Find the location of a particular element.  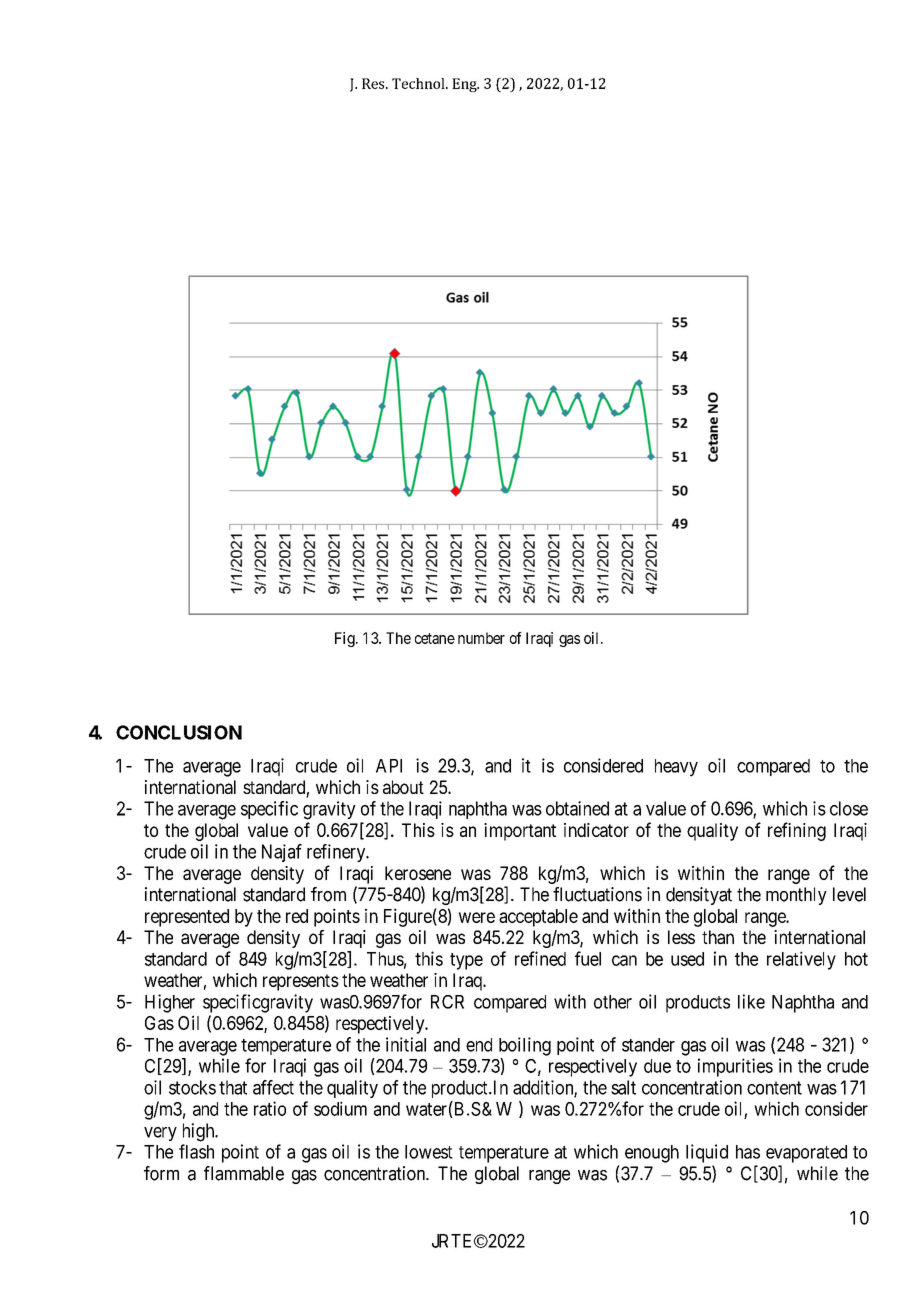

Najaf is located at coordinates (282, 853).
